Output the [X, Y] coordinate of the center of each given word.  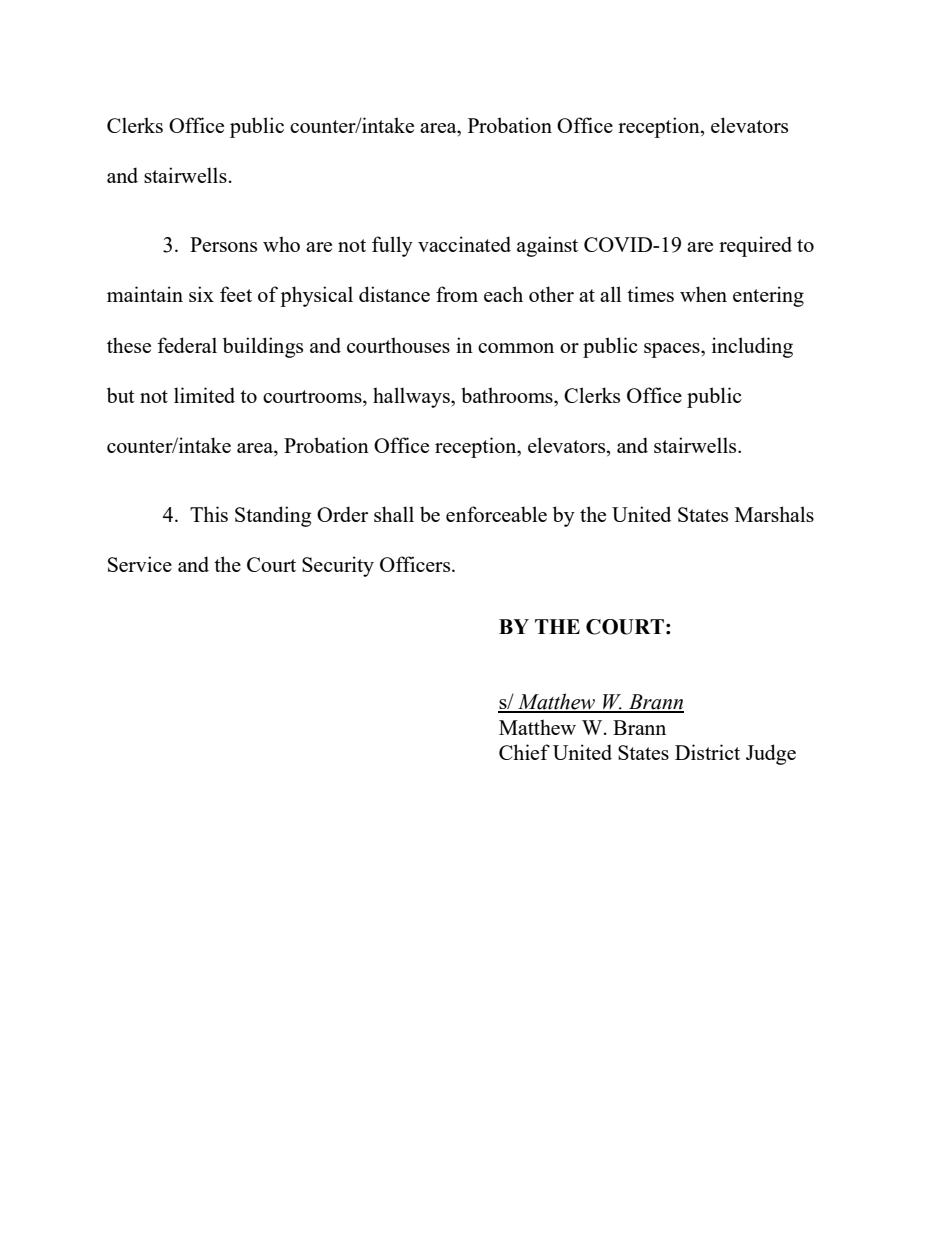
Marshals [774, 514]
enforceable [496, 514]
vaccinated [464, 244]
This [209, 514]
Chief [524, 752]
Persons [223, 244]
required [755, 246]
